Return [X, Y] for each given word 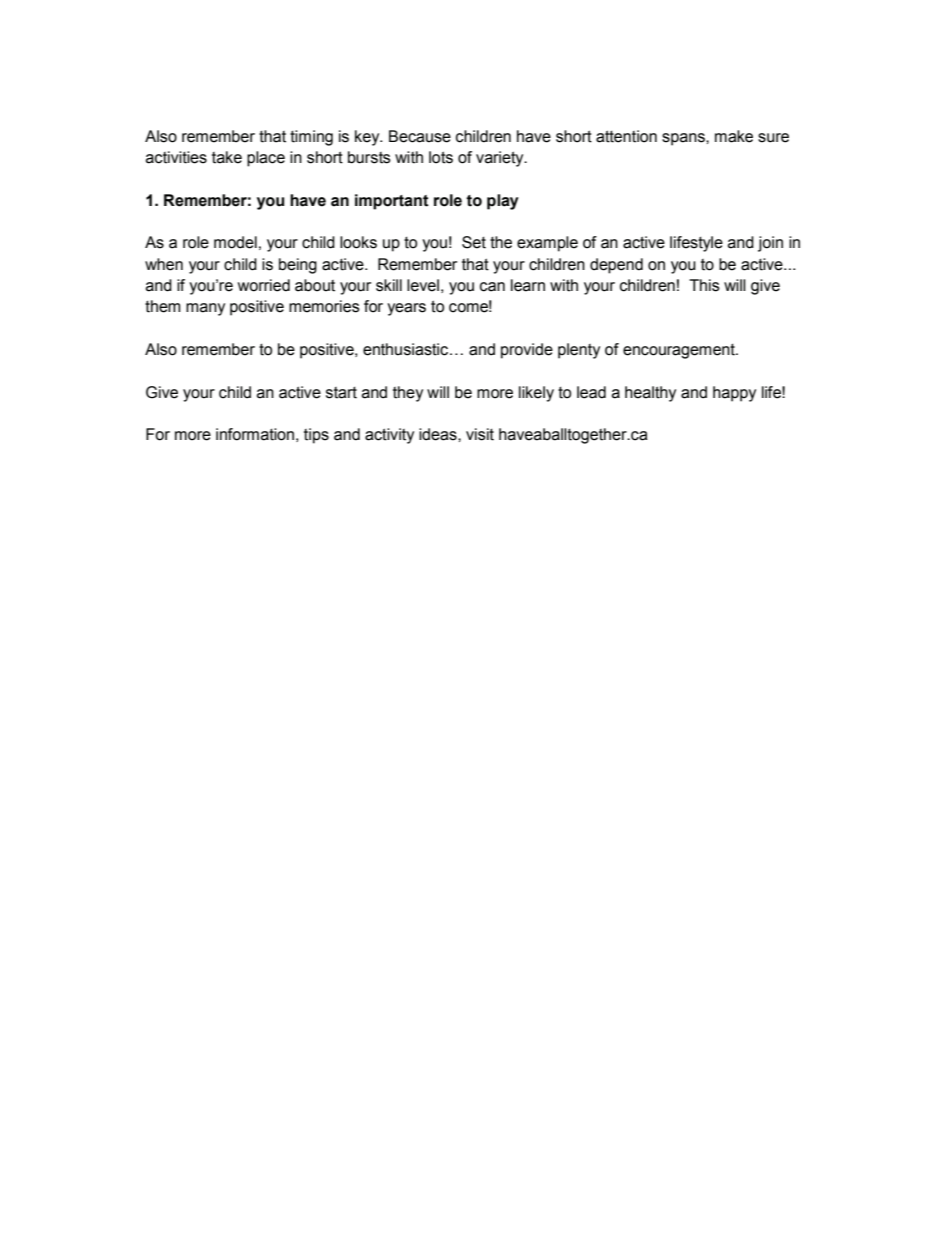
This [704, 285]
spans [684, 139]
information [255, 434]
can [492, 287]
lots [441, 157]
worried [264, 285]
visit [480, 434]
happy [734, 394]
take [227, 157]
